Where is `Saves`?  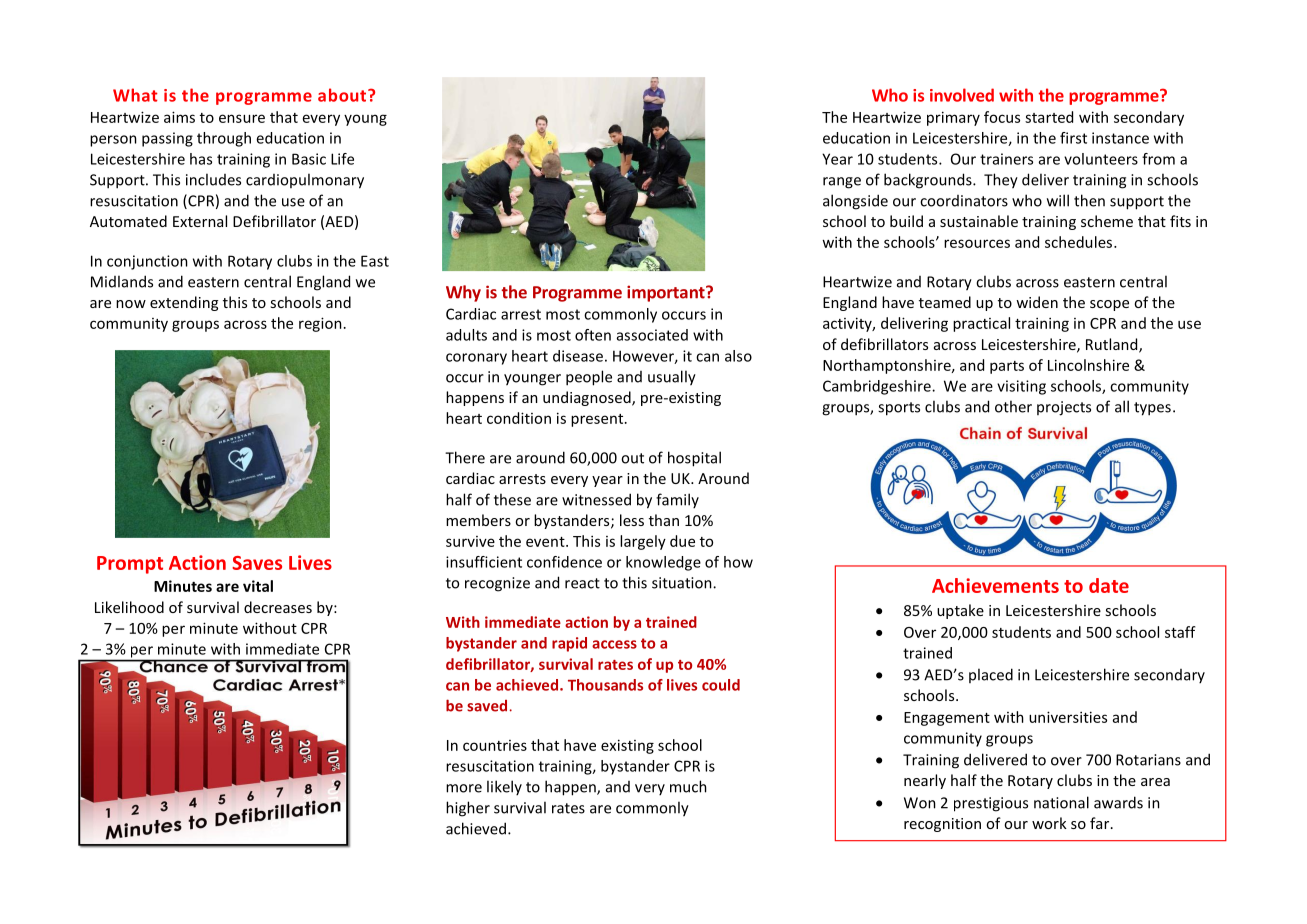
Saves is located at coordinates (257, 563).
